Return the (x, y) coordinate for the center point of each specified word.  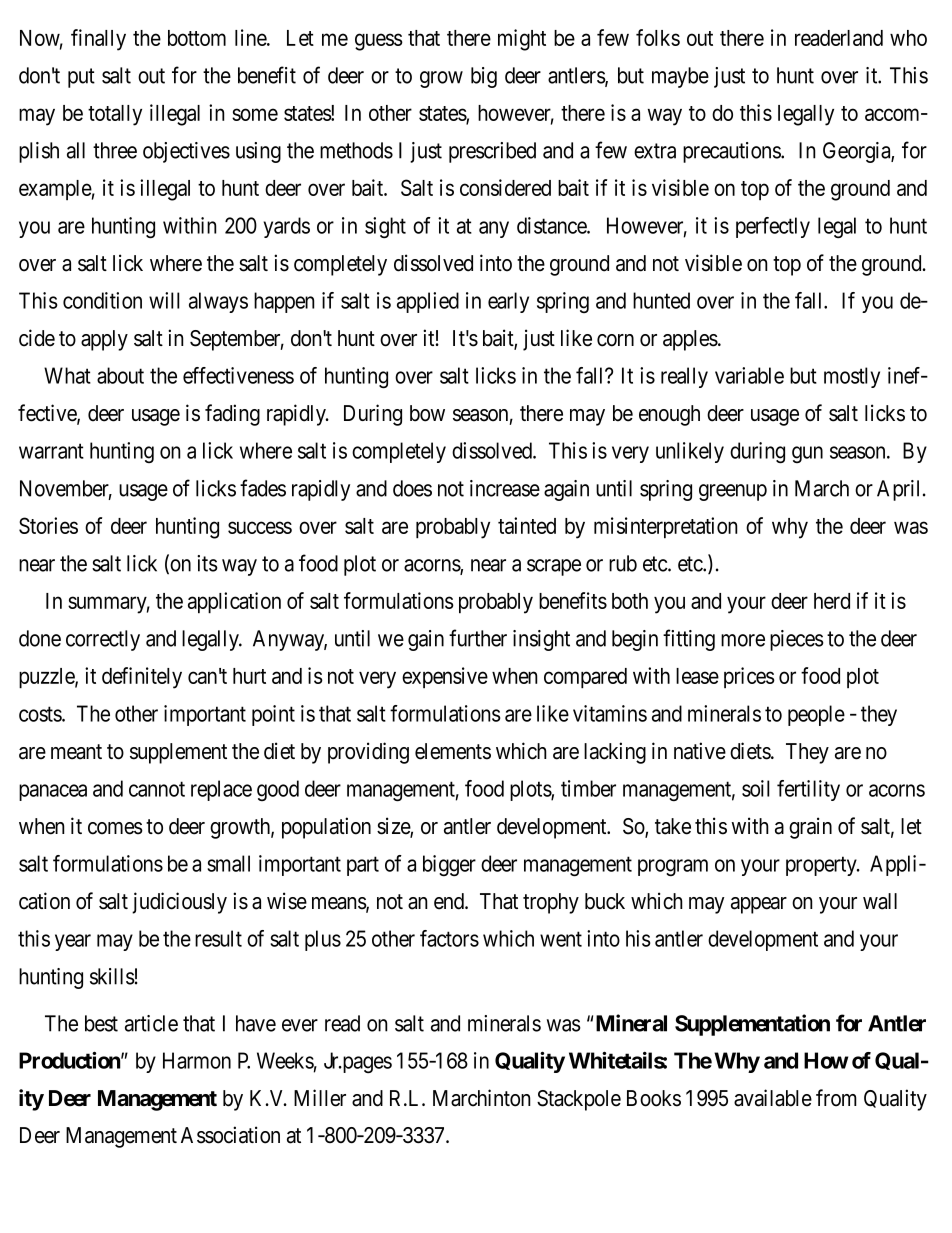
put (81, 78)
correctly (103, 640)
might (522, 40)
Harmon (197, 1060)
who (908, 38)
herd (832, 601)
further (478, 638)
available (773, 1098)
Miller (320, 1098)
